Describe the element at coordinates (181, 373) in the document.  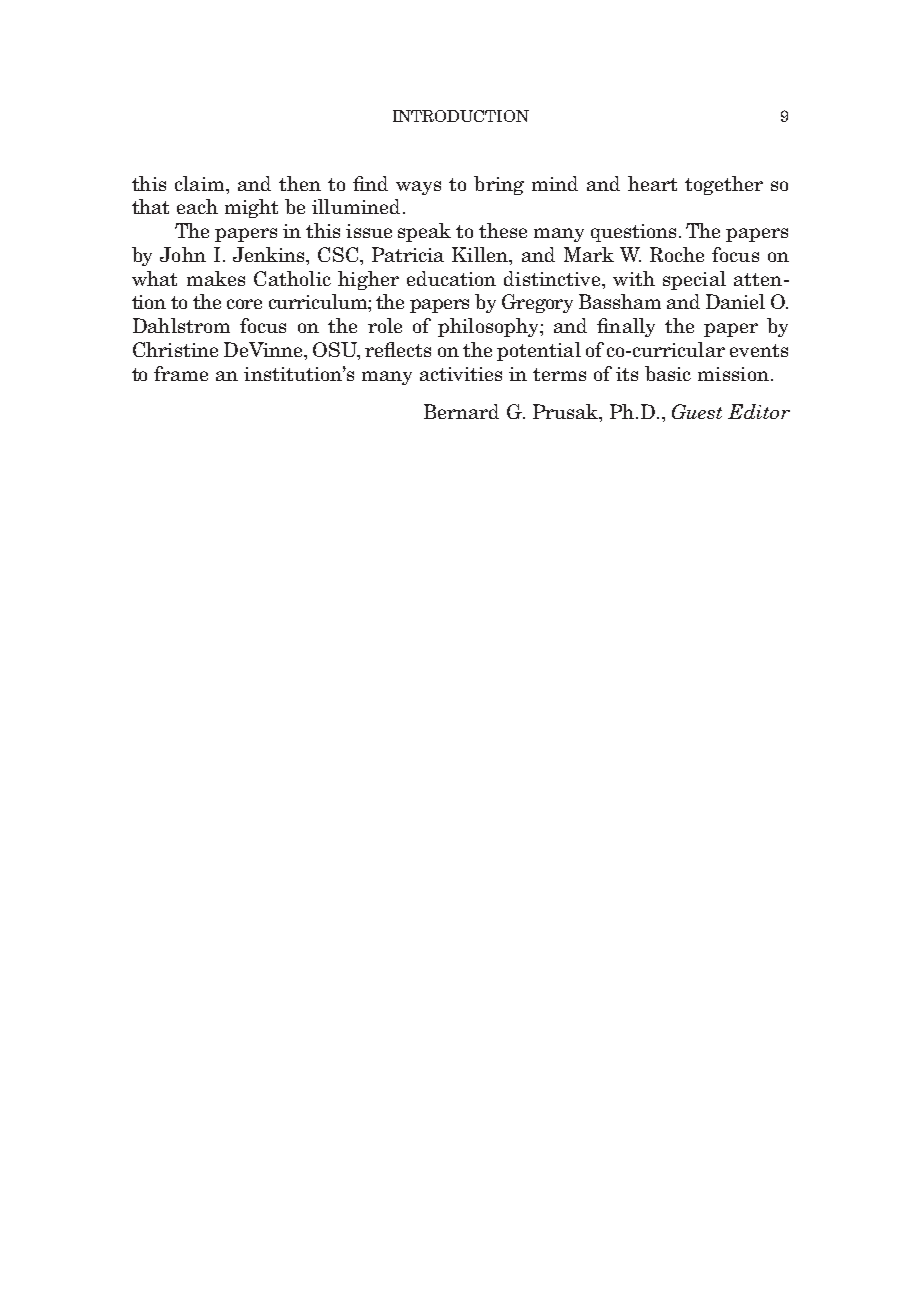
I see `frame` at that location.
